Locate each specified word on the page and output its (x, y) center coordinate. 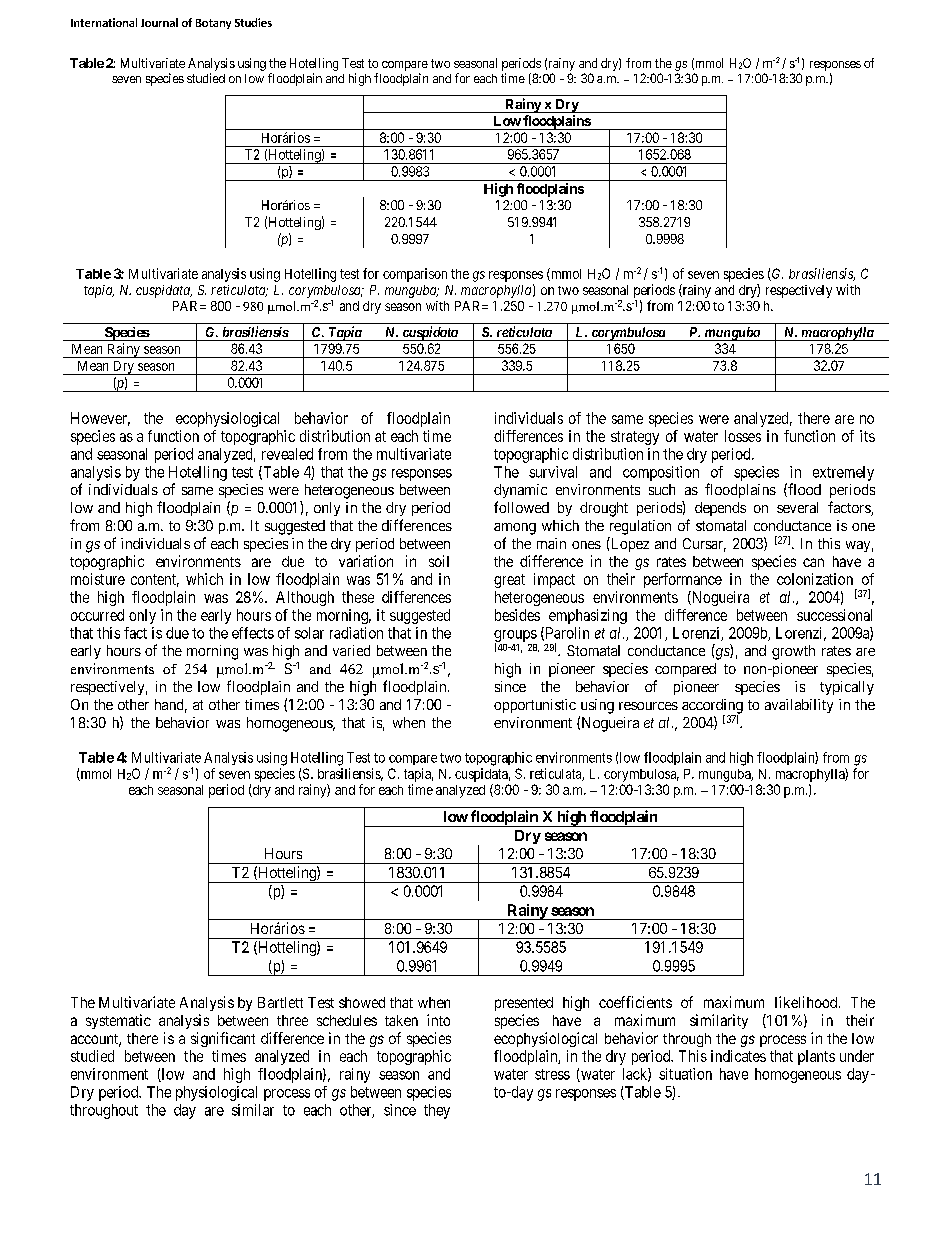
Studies (253, 22)
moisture (98, 579)
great (509, 581)
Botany (213, 24)
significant (223, 1039)
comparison (415, 275)
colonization (815, 579)
